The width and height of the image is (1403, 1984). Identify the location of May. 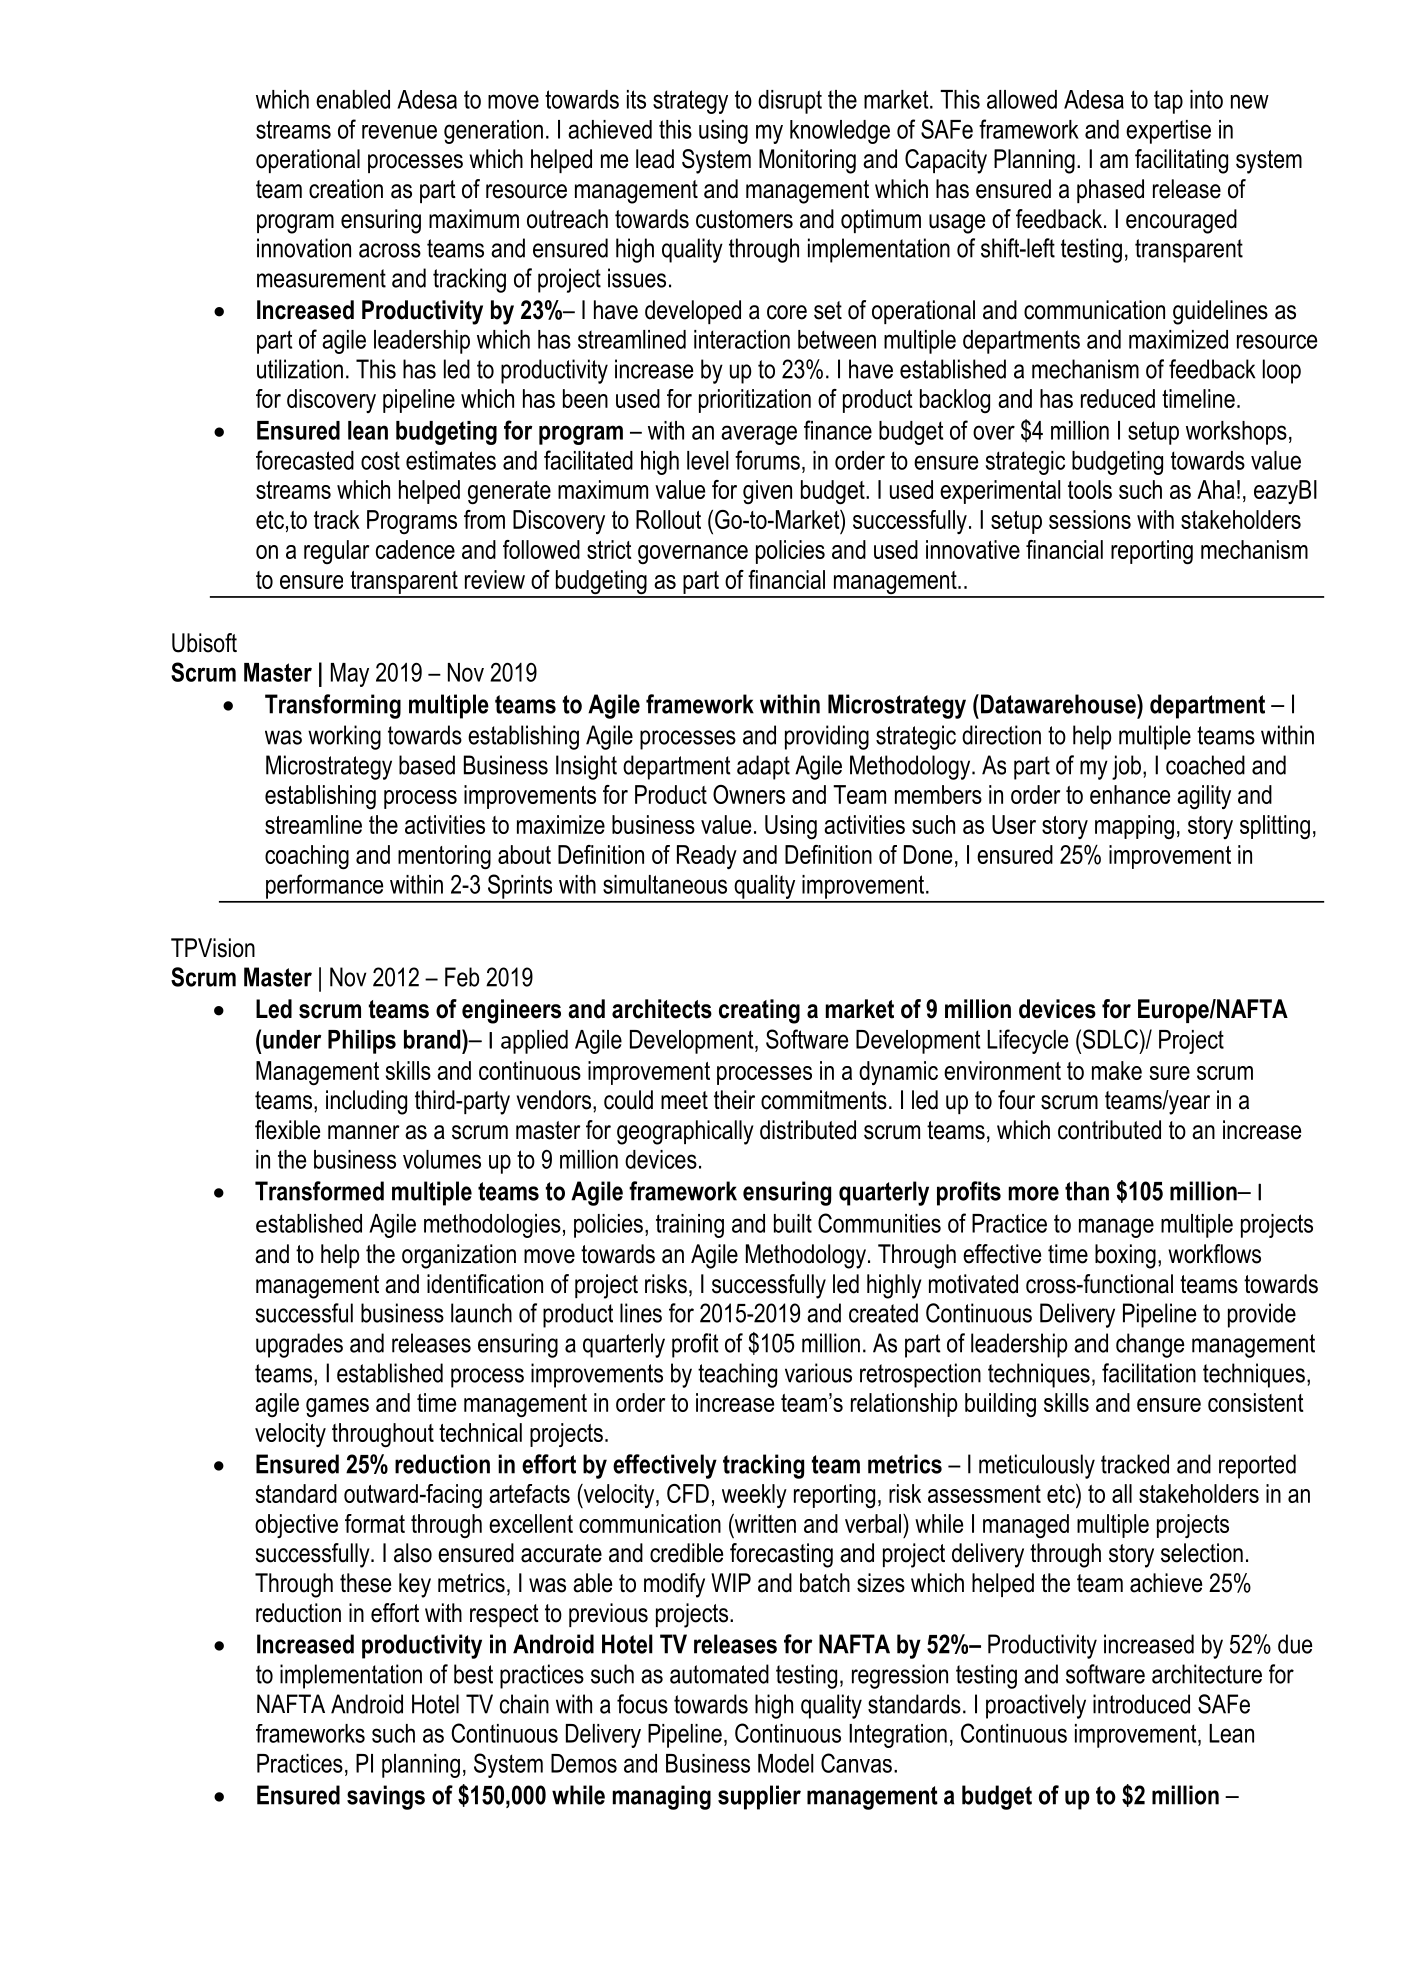
(350, 675).
